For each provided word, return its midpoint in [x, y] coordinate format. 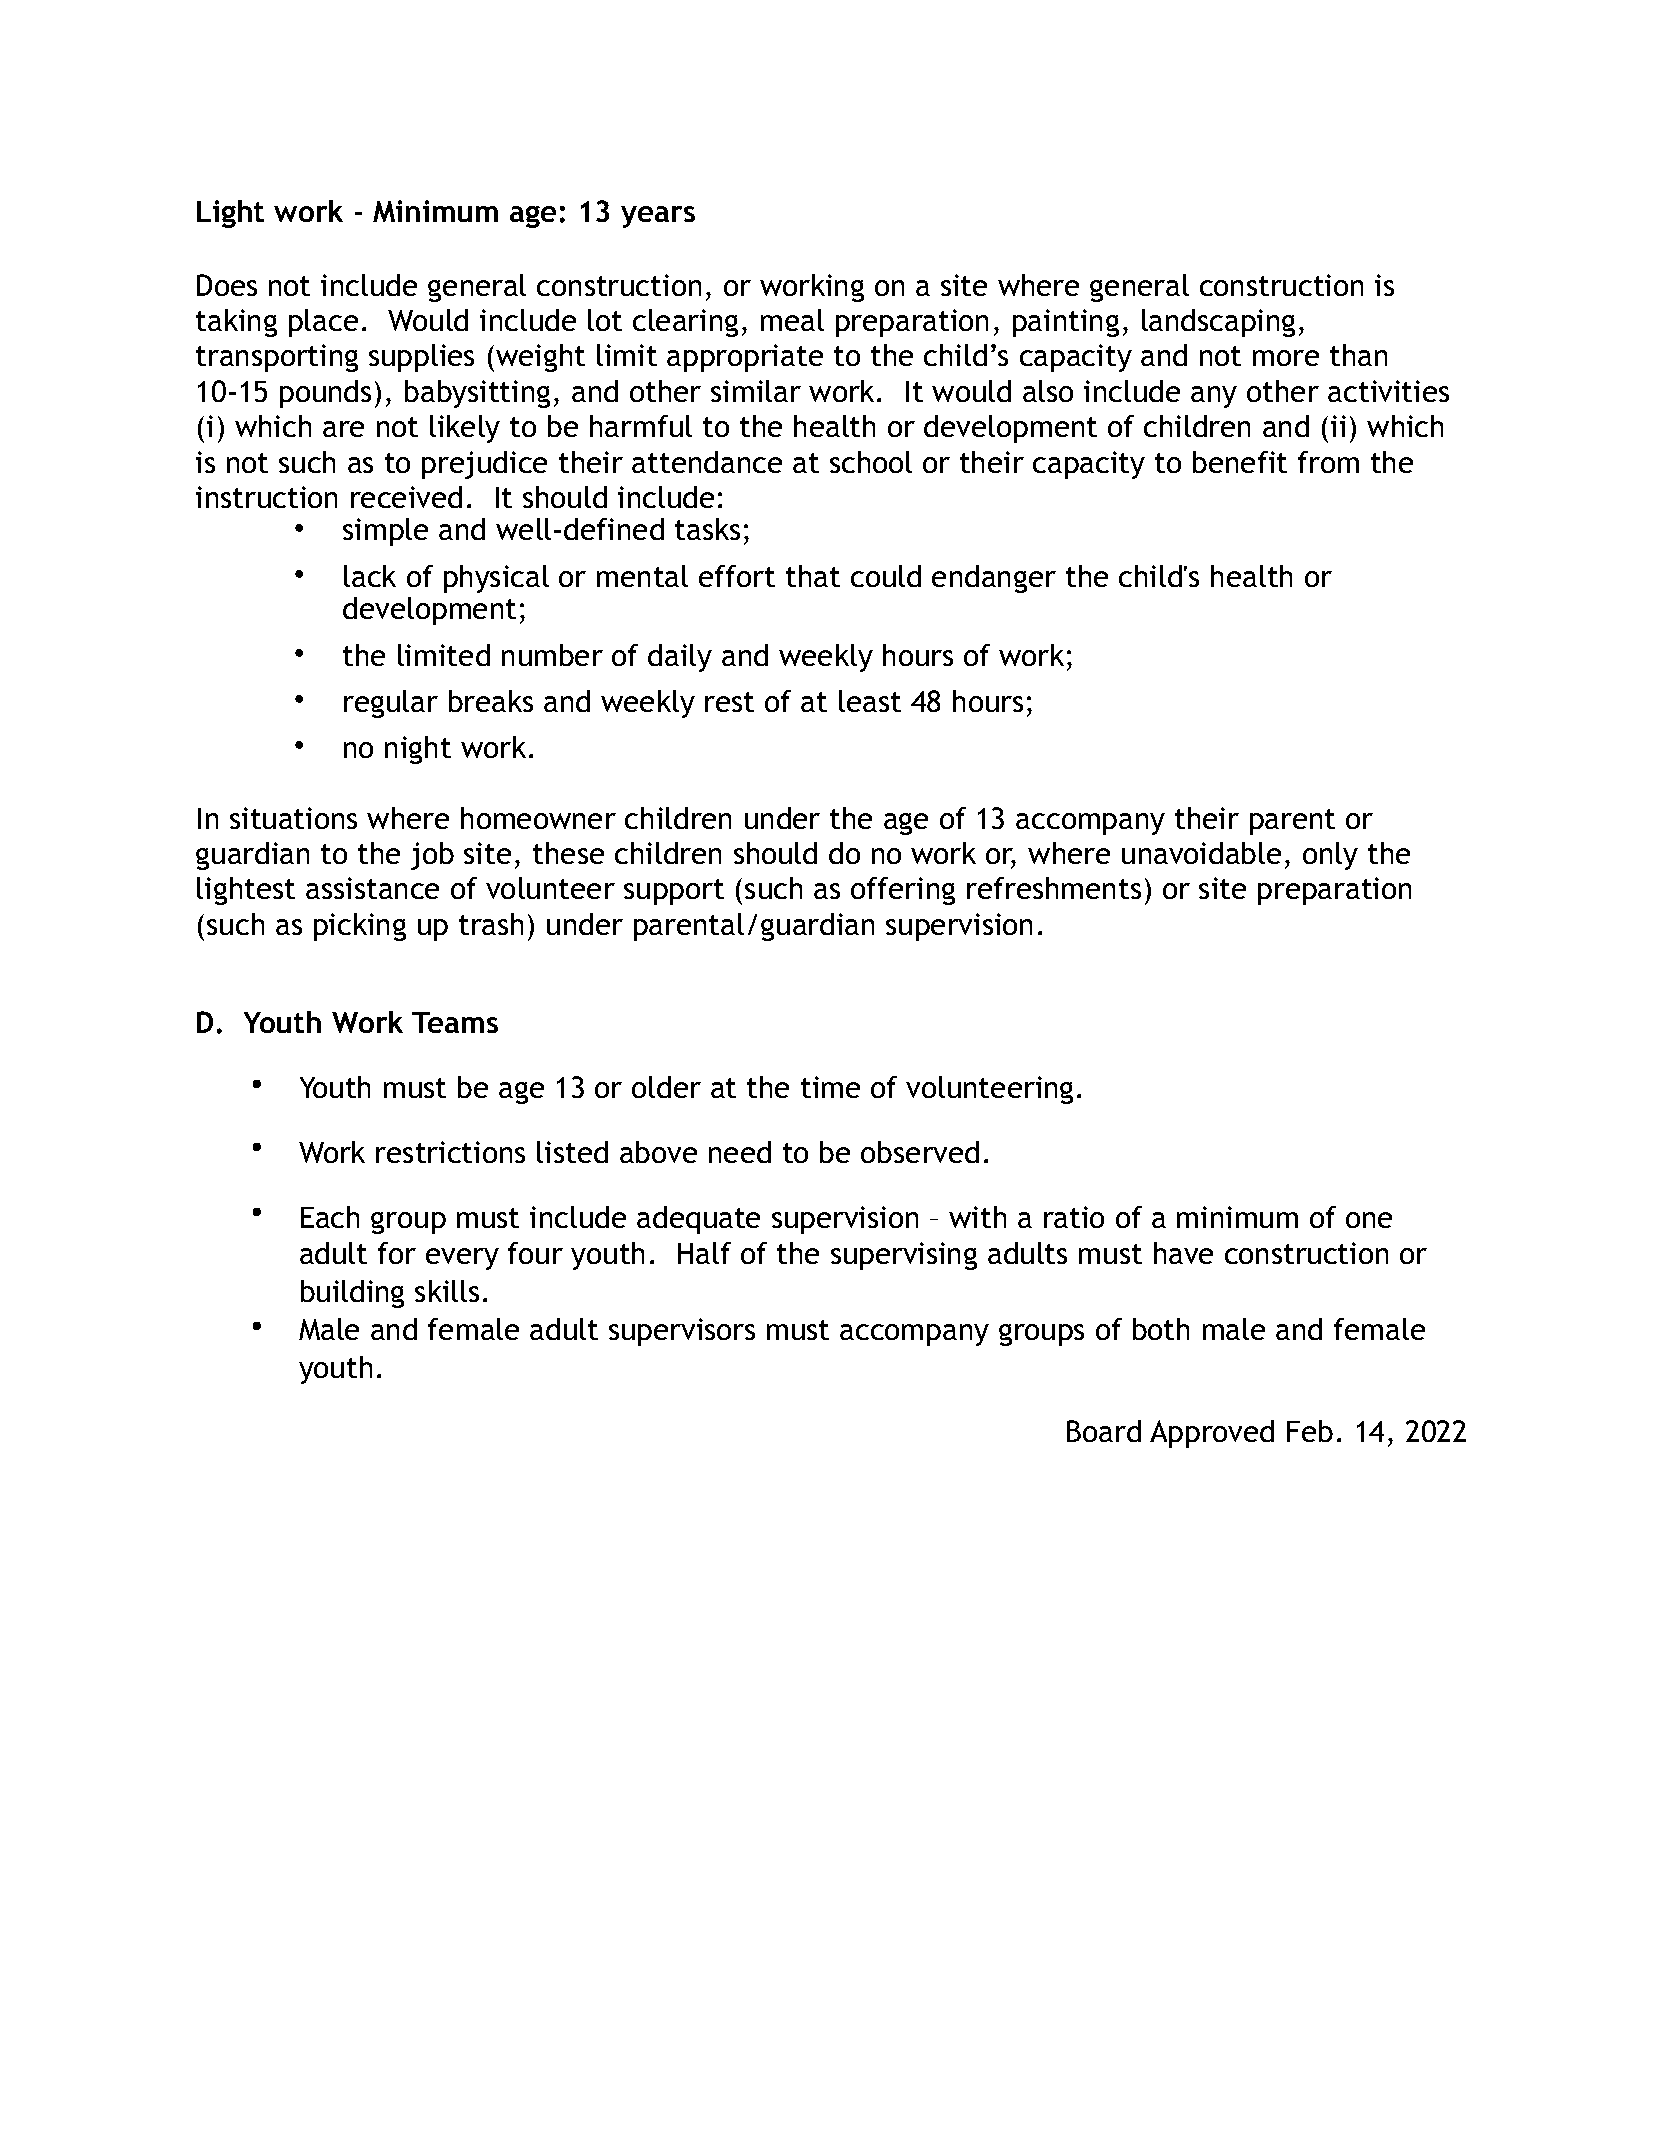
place [323, 323]
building [352, 1294]
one [1369, 1220]
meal [792, 320]
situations [293, 818]
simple [385, 532]
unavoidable [1201, 853]
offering [903, 891]
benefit [1240, 462]
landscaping [1218, 323]
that [813, 576]
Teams [455, 1022]
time [830, 1087]
